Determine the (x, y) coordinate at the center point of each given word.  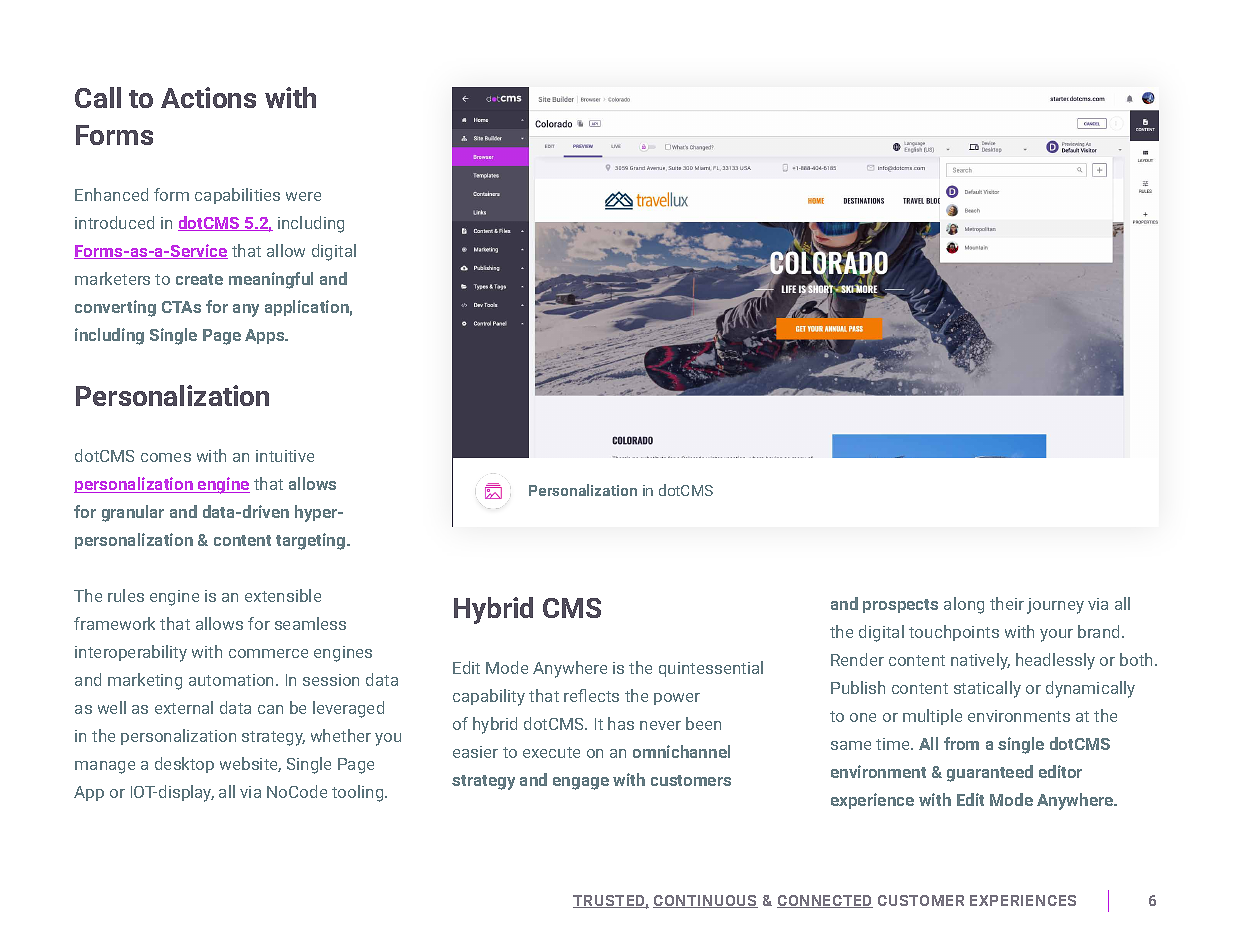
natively (980, 661)
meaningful (271, 280)
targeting (312, 541)
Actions (208, 97)
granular (133, 513)
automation (233, 680)
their (1007, 603)
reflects (591, 695)
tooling (359, 793)
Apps (266, 336)
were (303, 196)
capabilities (237, 196)
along (964, 605)
